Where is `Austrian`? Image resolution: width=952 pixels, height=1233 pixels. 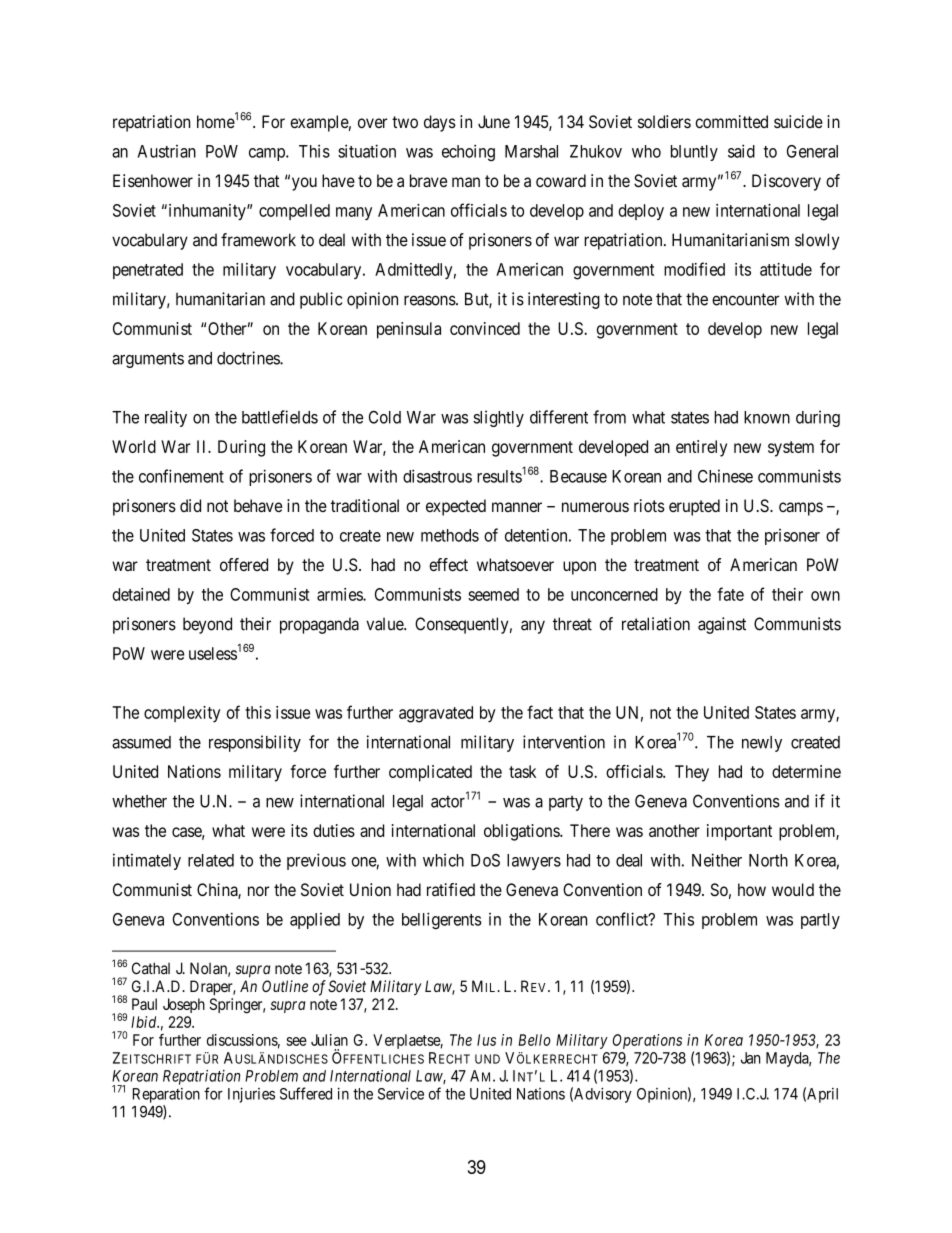 Austrian is located at coordinates (166, 151).
